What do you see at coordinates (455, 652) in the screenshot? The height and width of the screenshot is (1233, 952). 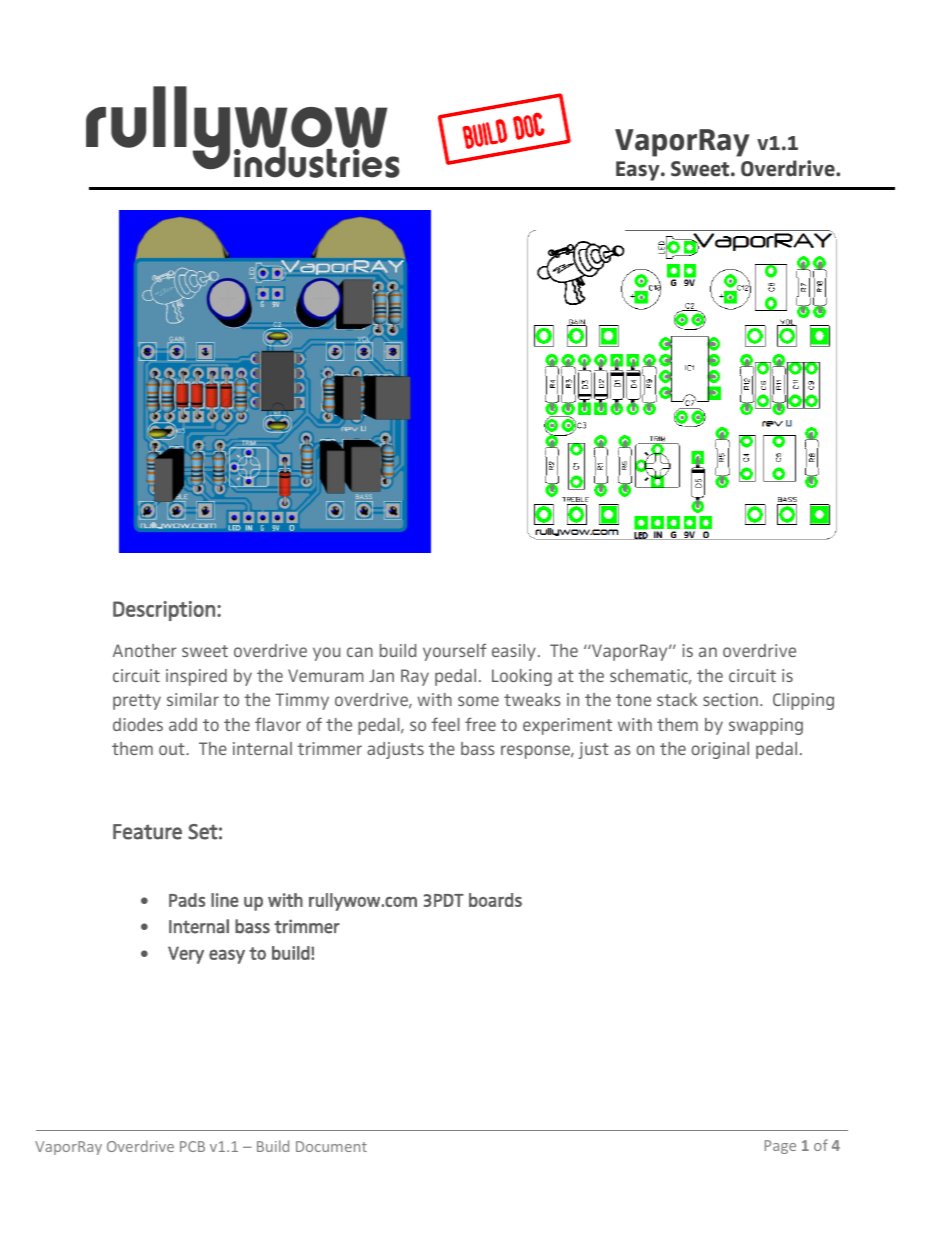 I see `yourself` at bounding box center [455, 652].
